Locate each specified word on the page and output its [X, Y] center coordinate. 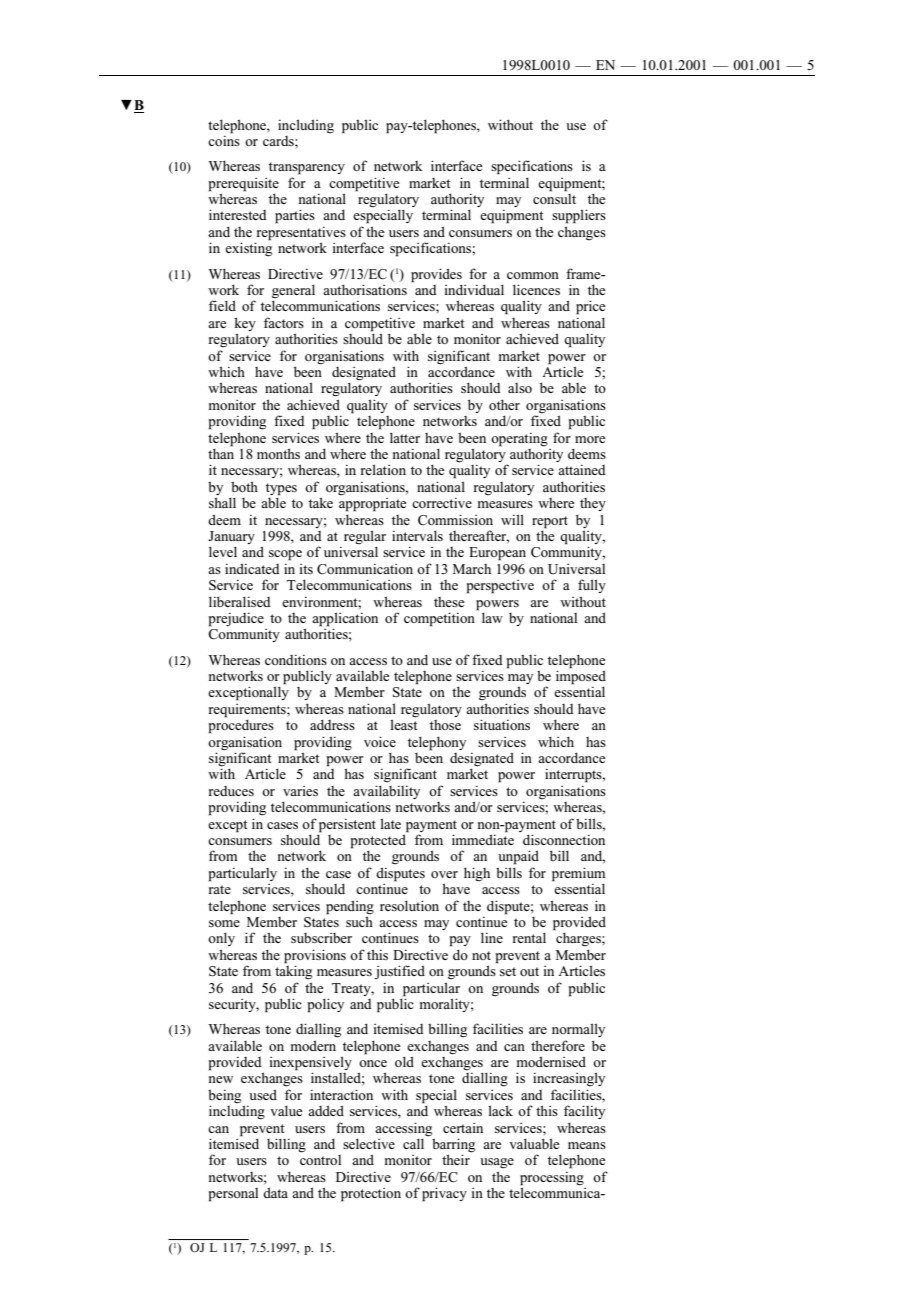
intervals [417, 535]
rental [529, 937]
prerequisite [244, 185]
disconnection [564, 839]
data [275, 1192]
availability [386, 792]
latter [405, 437]
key [245, 324]
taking [293, 971]
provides [436, 275]
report [550, 522]
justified [399, 972]
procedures [241, 725]
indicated [252, 568]
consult [554, 197]
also [520, 388]
